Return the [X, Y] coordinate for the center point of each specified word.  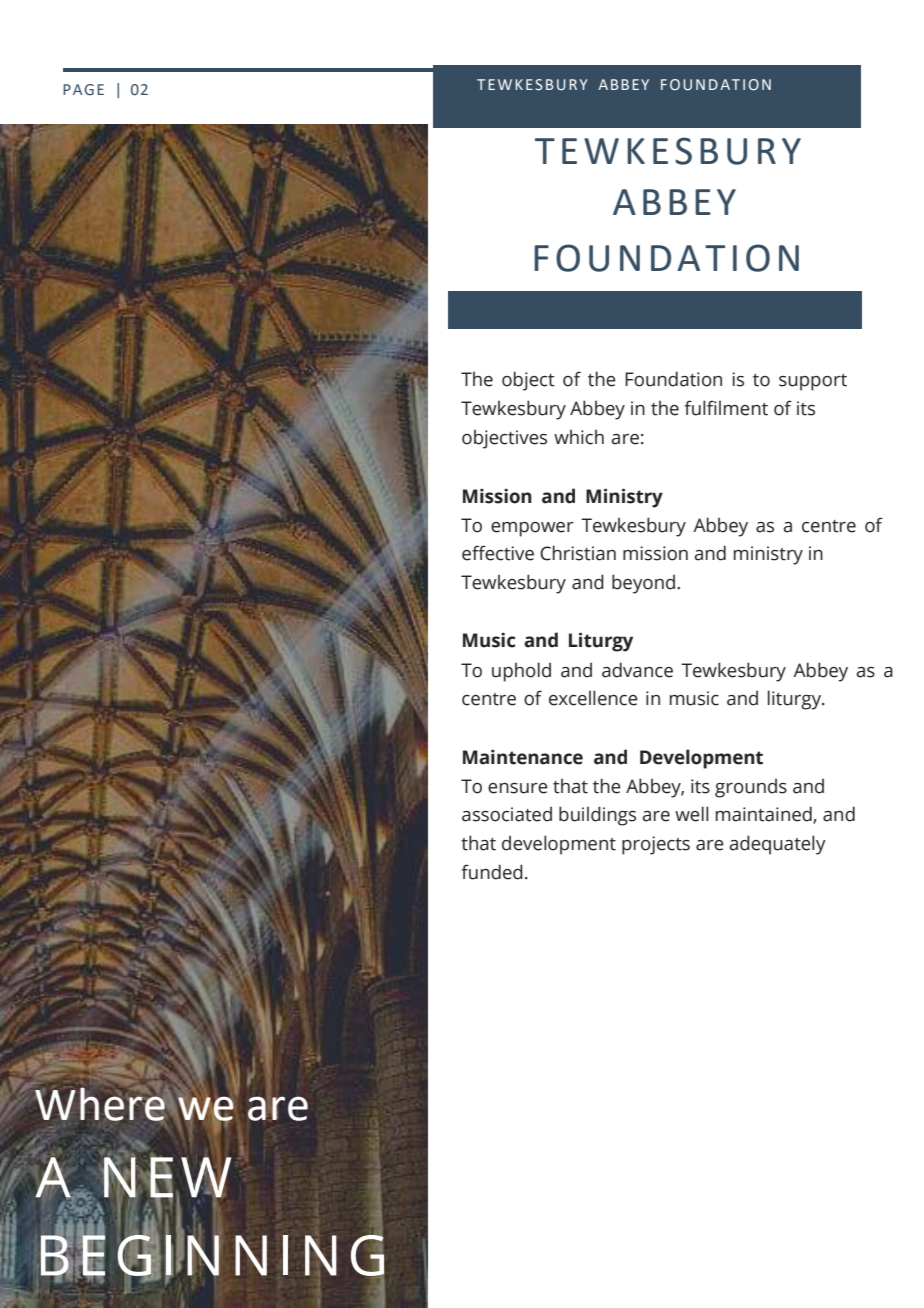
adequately [777, 845]
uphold [521, 672]
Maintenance [523, 757]
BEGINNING [212, 1255]
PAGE [83, 89]
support [813, 382]
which [579, 437]
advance [637, 670]
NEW [166, 1177]
